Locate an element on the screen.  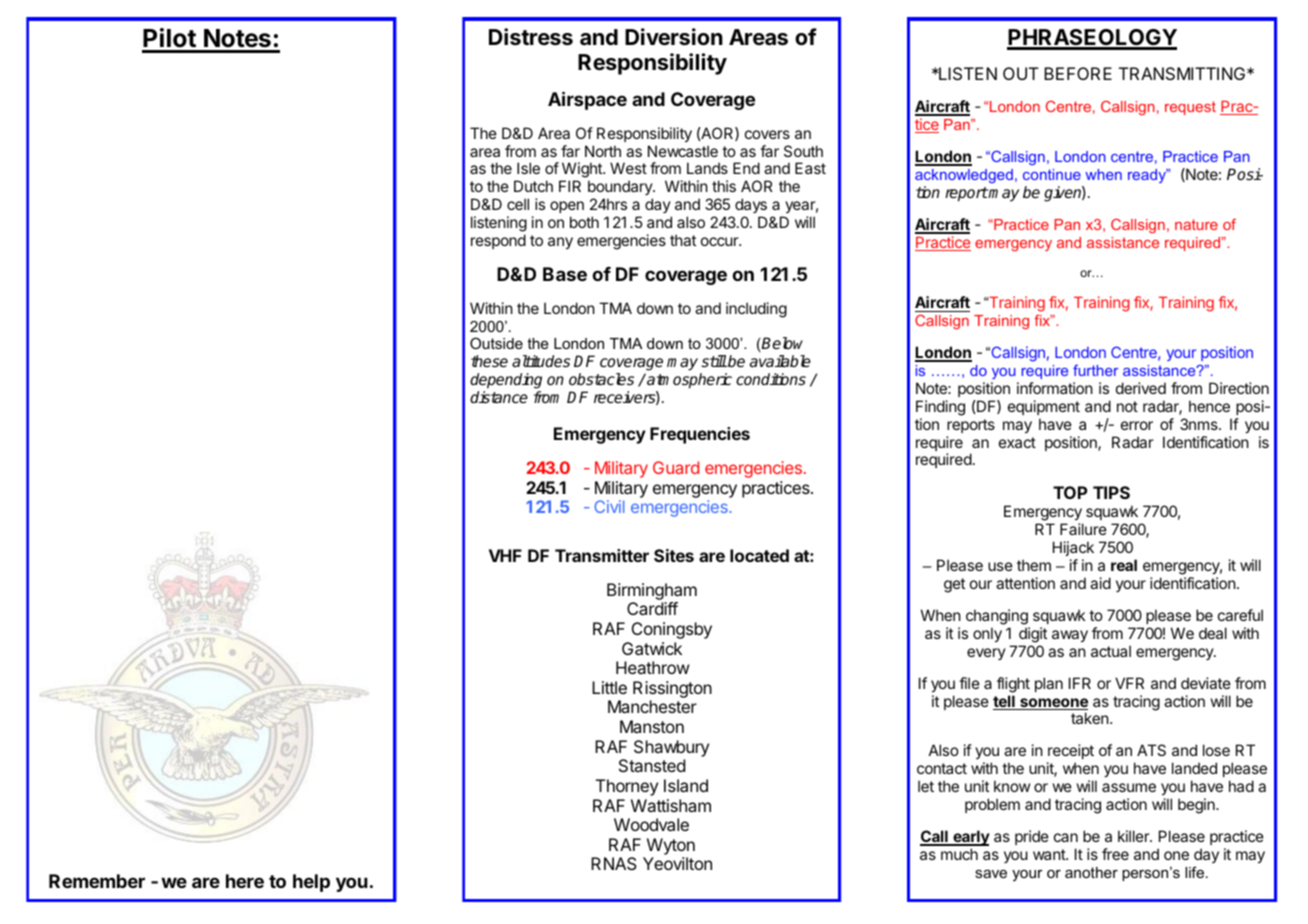
VHF is located at coordinates (505, 555).
